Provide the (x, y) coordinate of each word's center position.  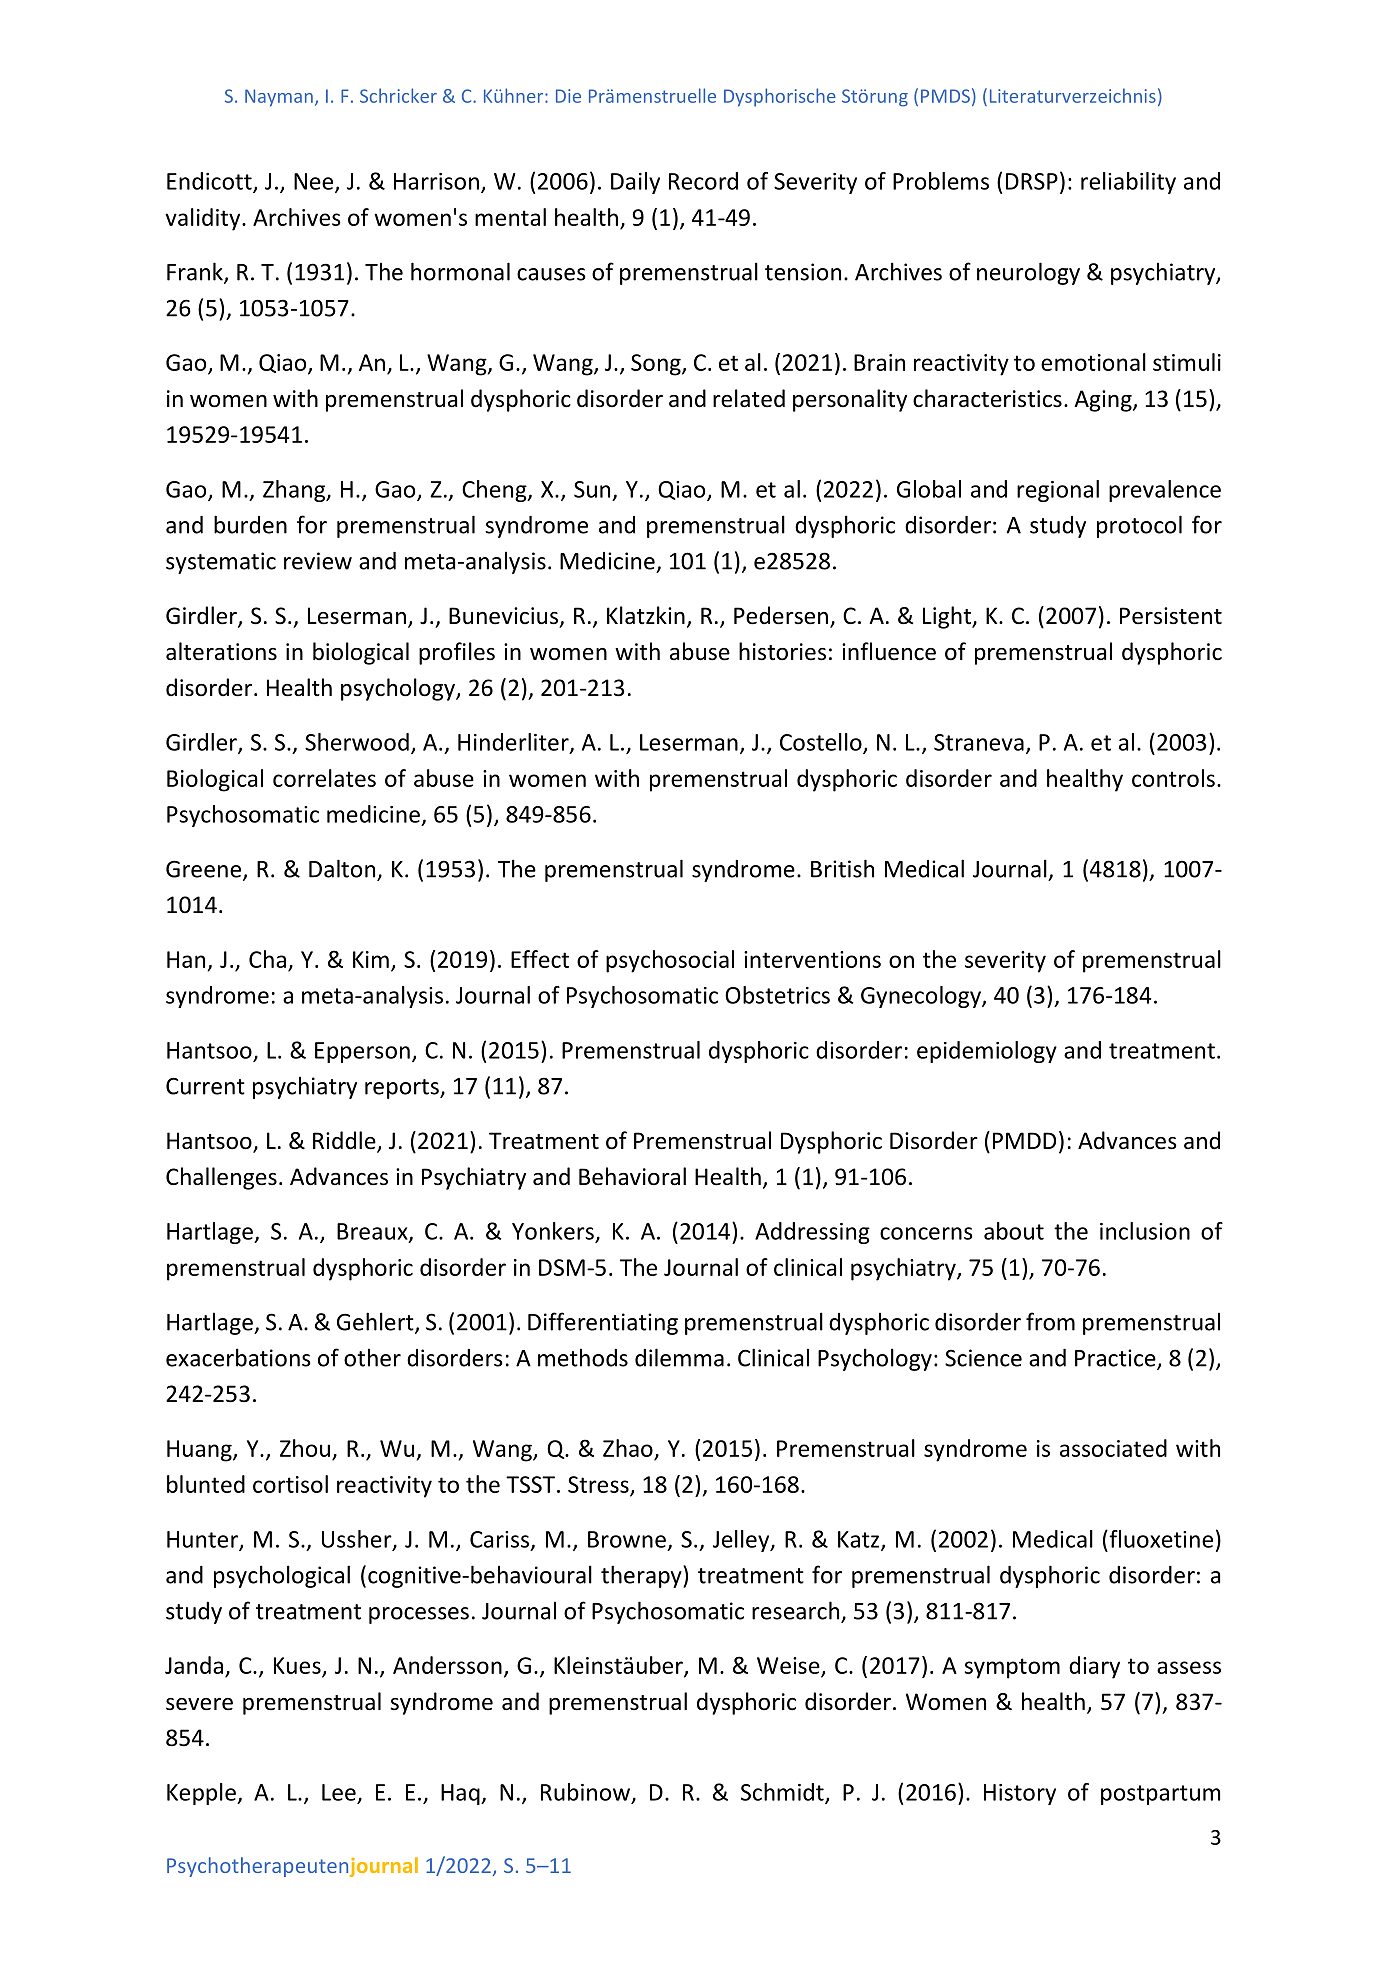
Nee (315, 182)
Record (703, 181)
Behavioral (632, 1176)
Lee (339, 1792)
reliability (1128, 183)
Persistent (1171, 616)
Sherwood (357, 742)
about (1014, 1231)
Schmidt (783, 1793)
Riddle (345, 1141)
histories (782, 651)
